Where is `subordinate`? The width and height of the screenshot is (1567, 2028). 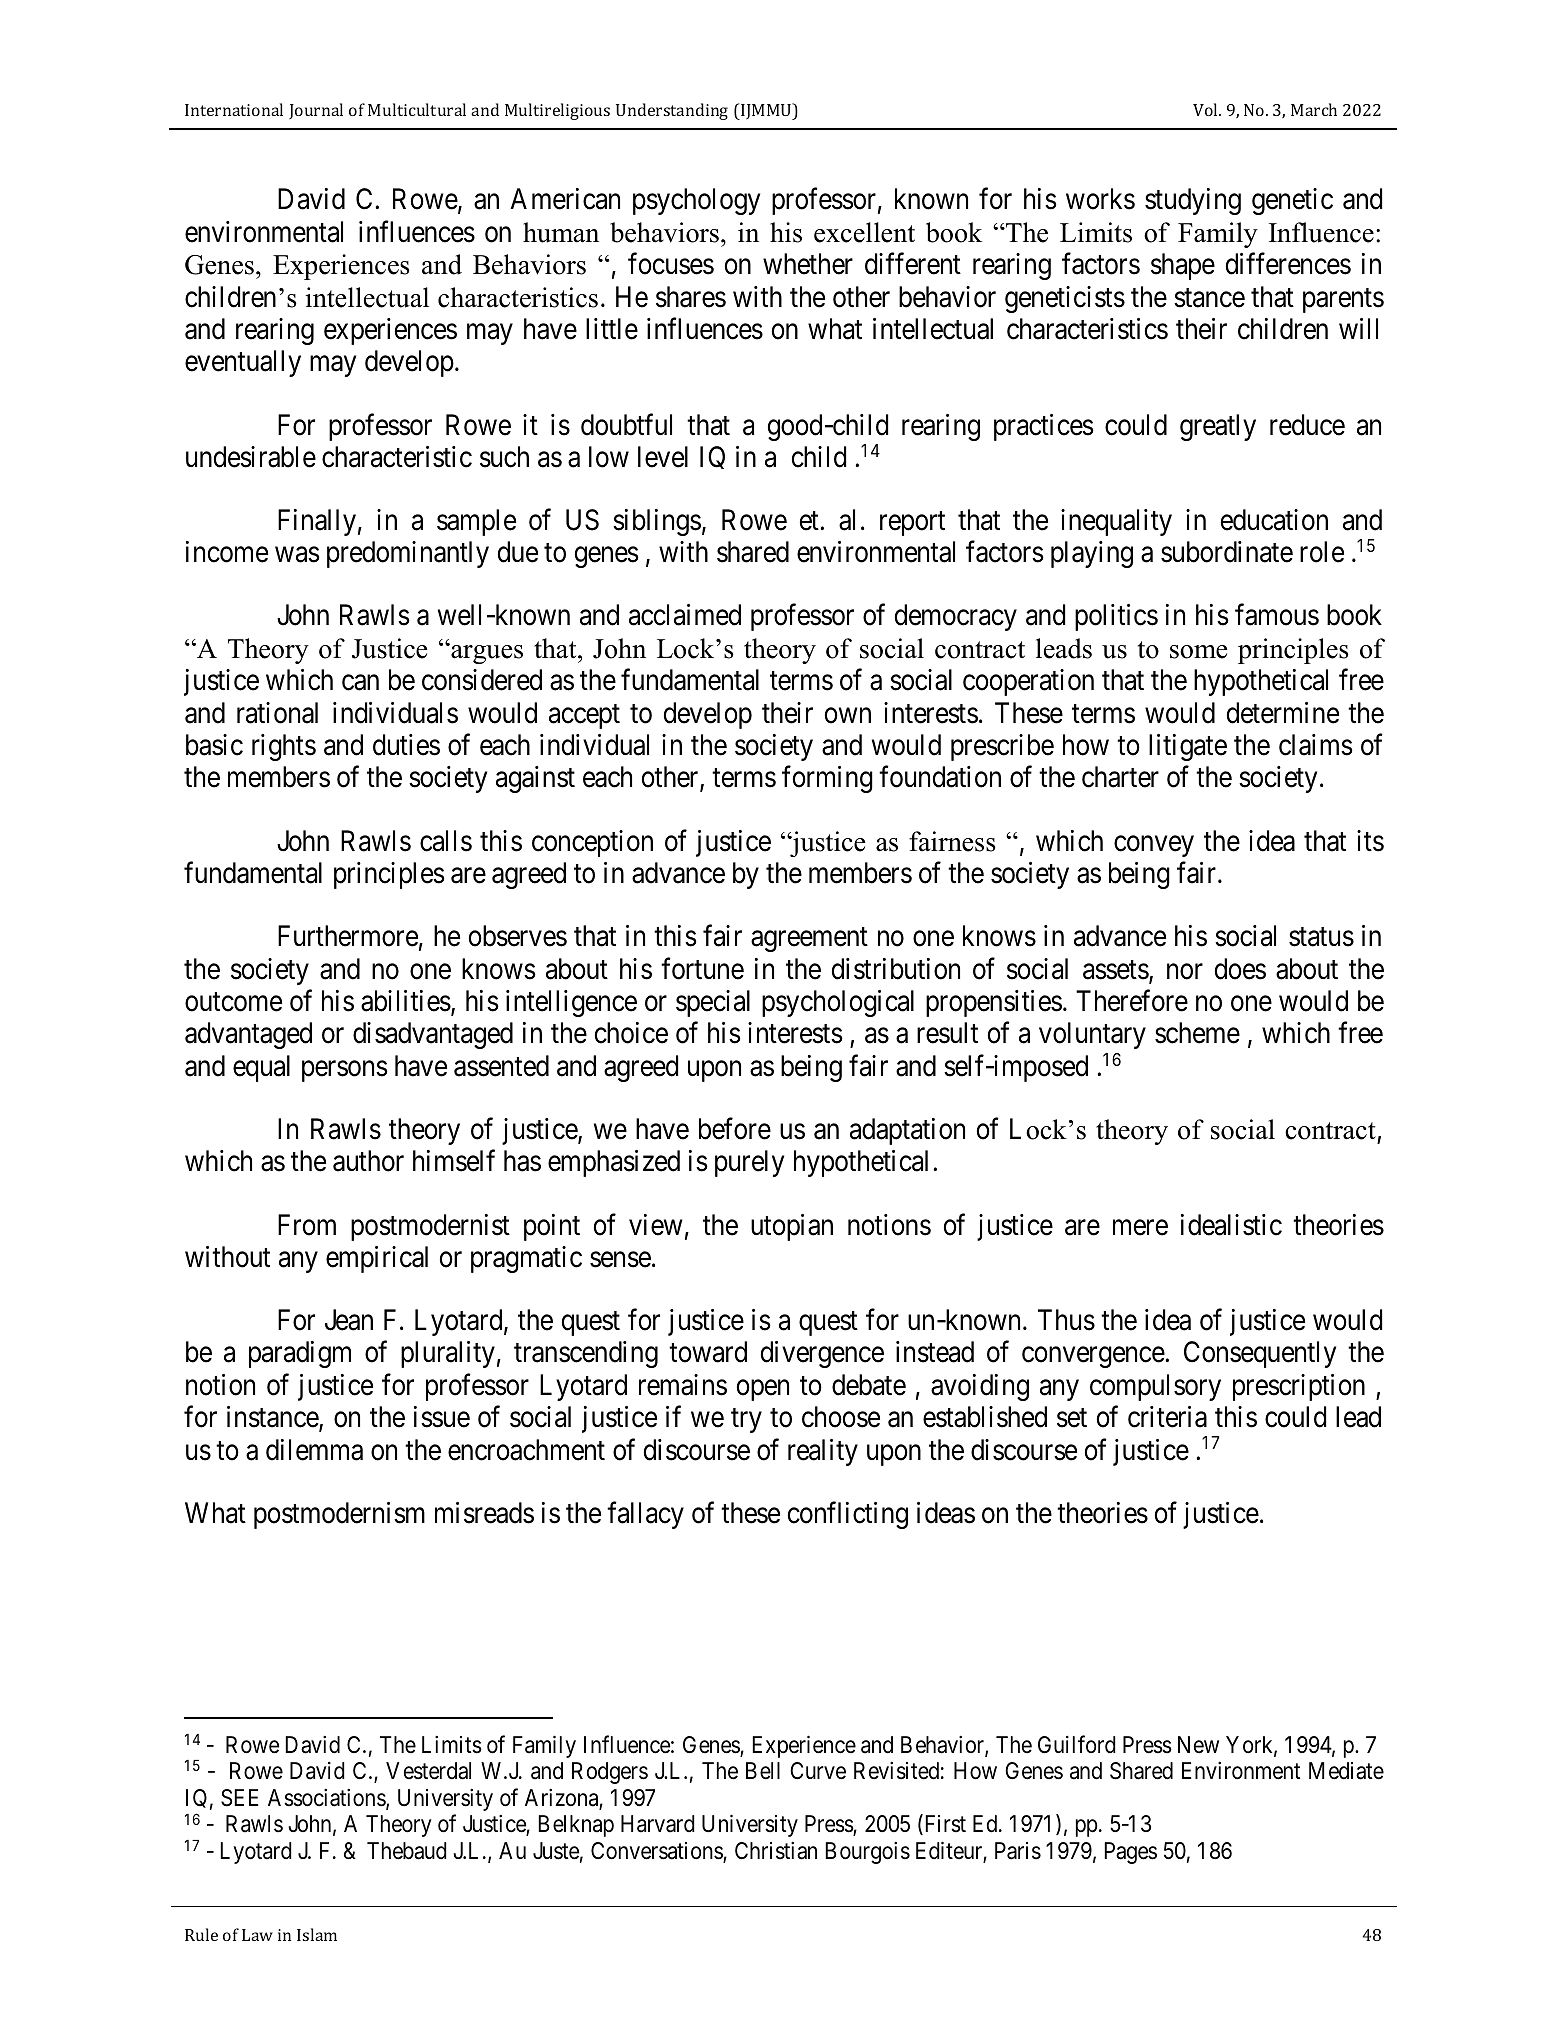 subordinate is located at coordinates (1227, 552).
